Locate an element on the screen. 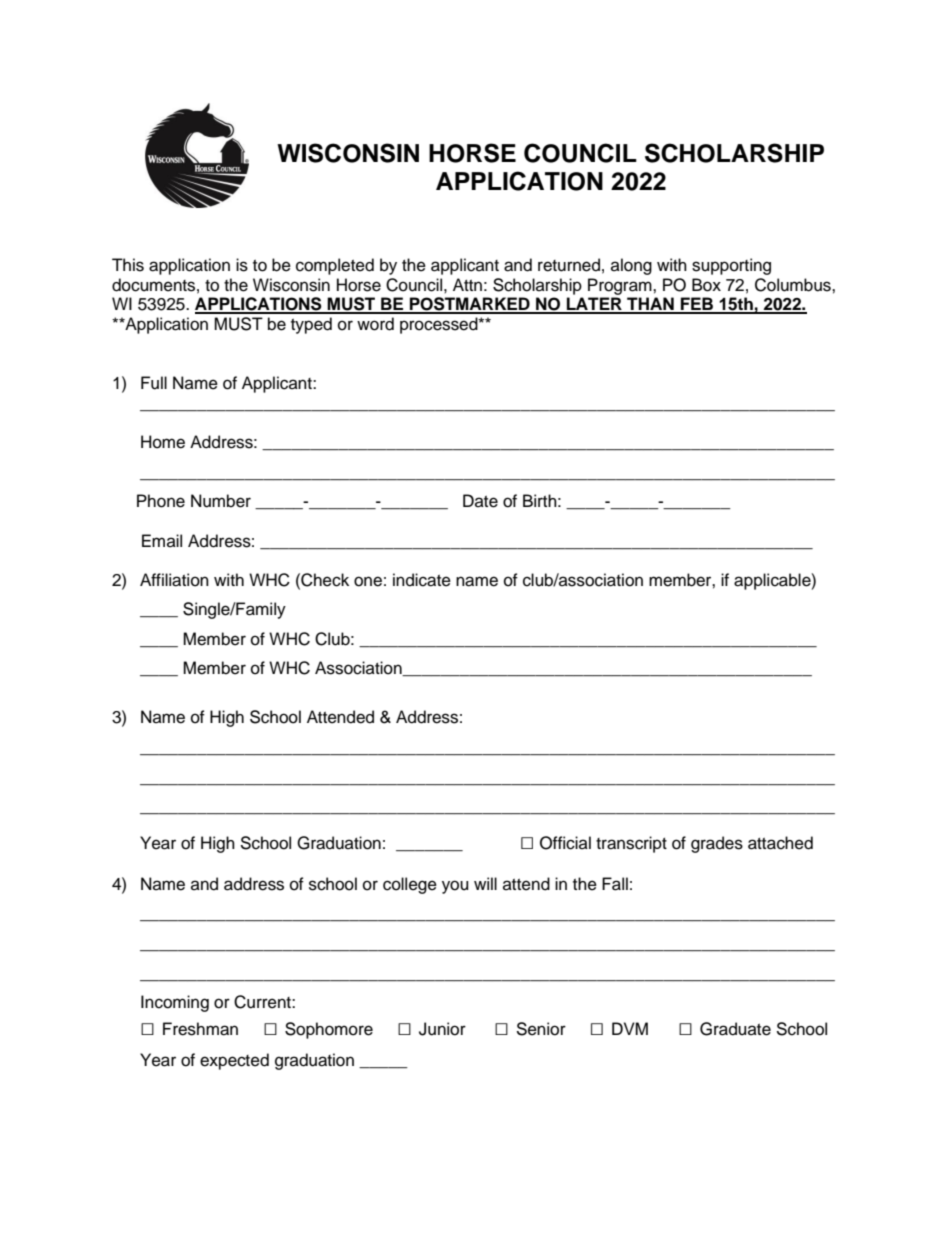  processed is located at coordinates (440, 325).
